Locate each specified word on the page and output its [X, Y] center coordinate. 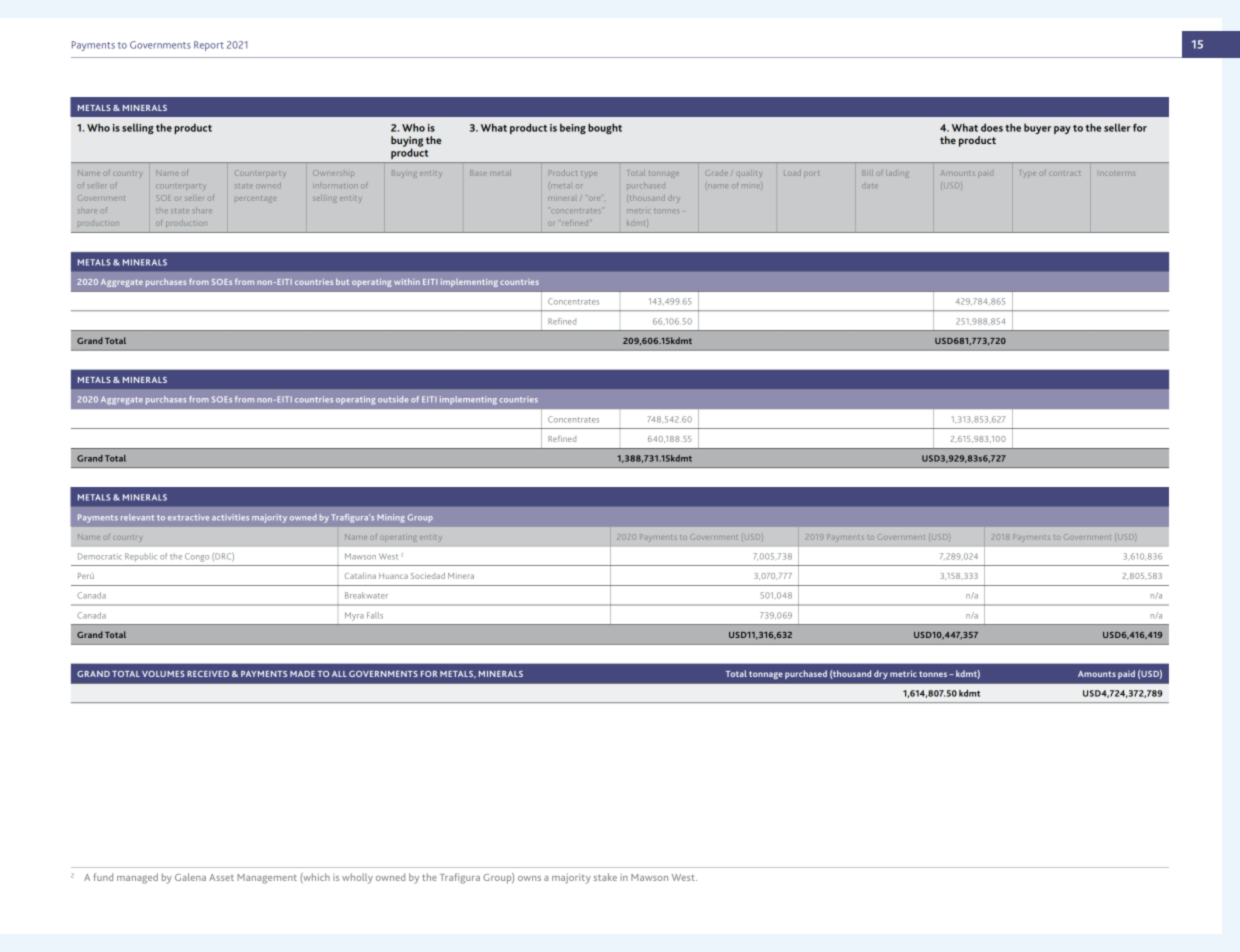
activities [230, 517]
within [407, 281]
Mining [391, 518]
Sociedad [428, 575]
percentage [254, 198]
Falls [375, 615]
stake [605, 877]
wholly [357, 878]
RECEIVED [208, 674]
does [992, 127]
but [342, 281]
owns [529, 878]
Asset [221, 877]
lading [899, 174]
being [573, 128]
